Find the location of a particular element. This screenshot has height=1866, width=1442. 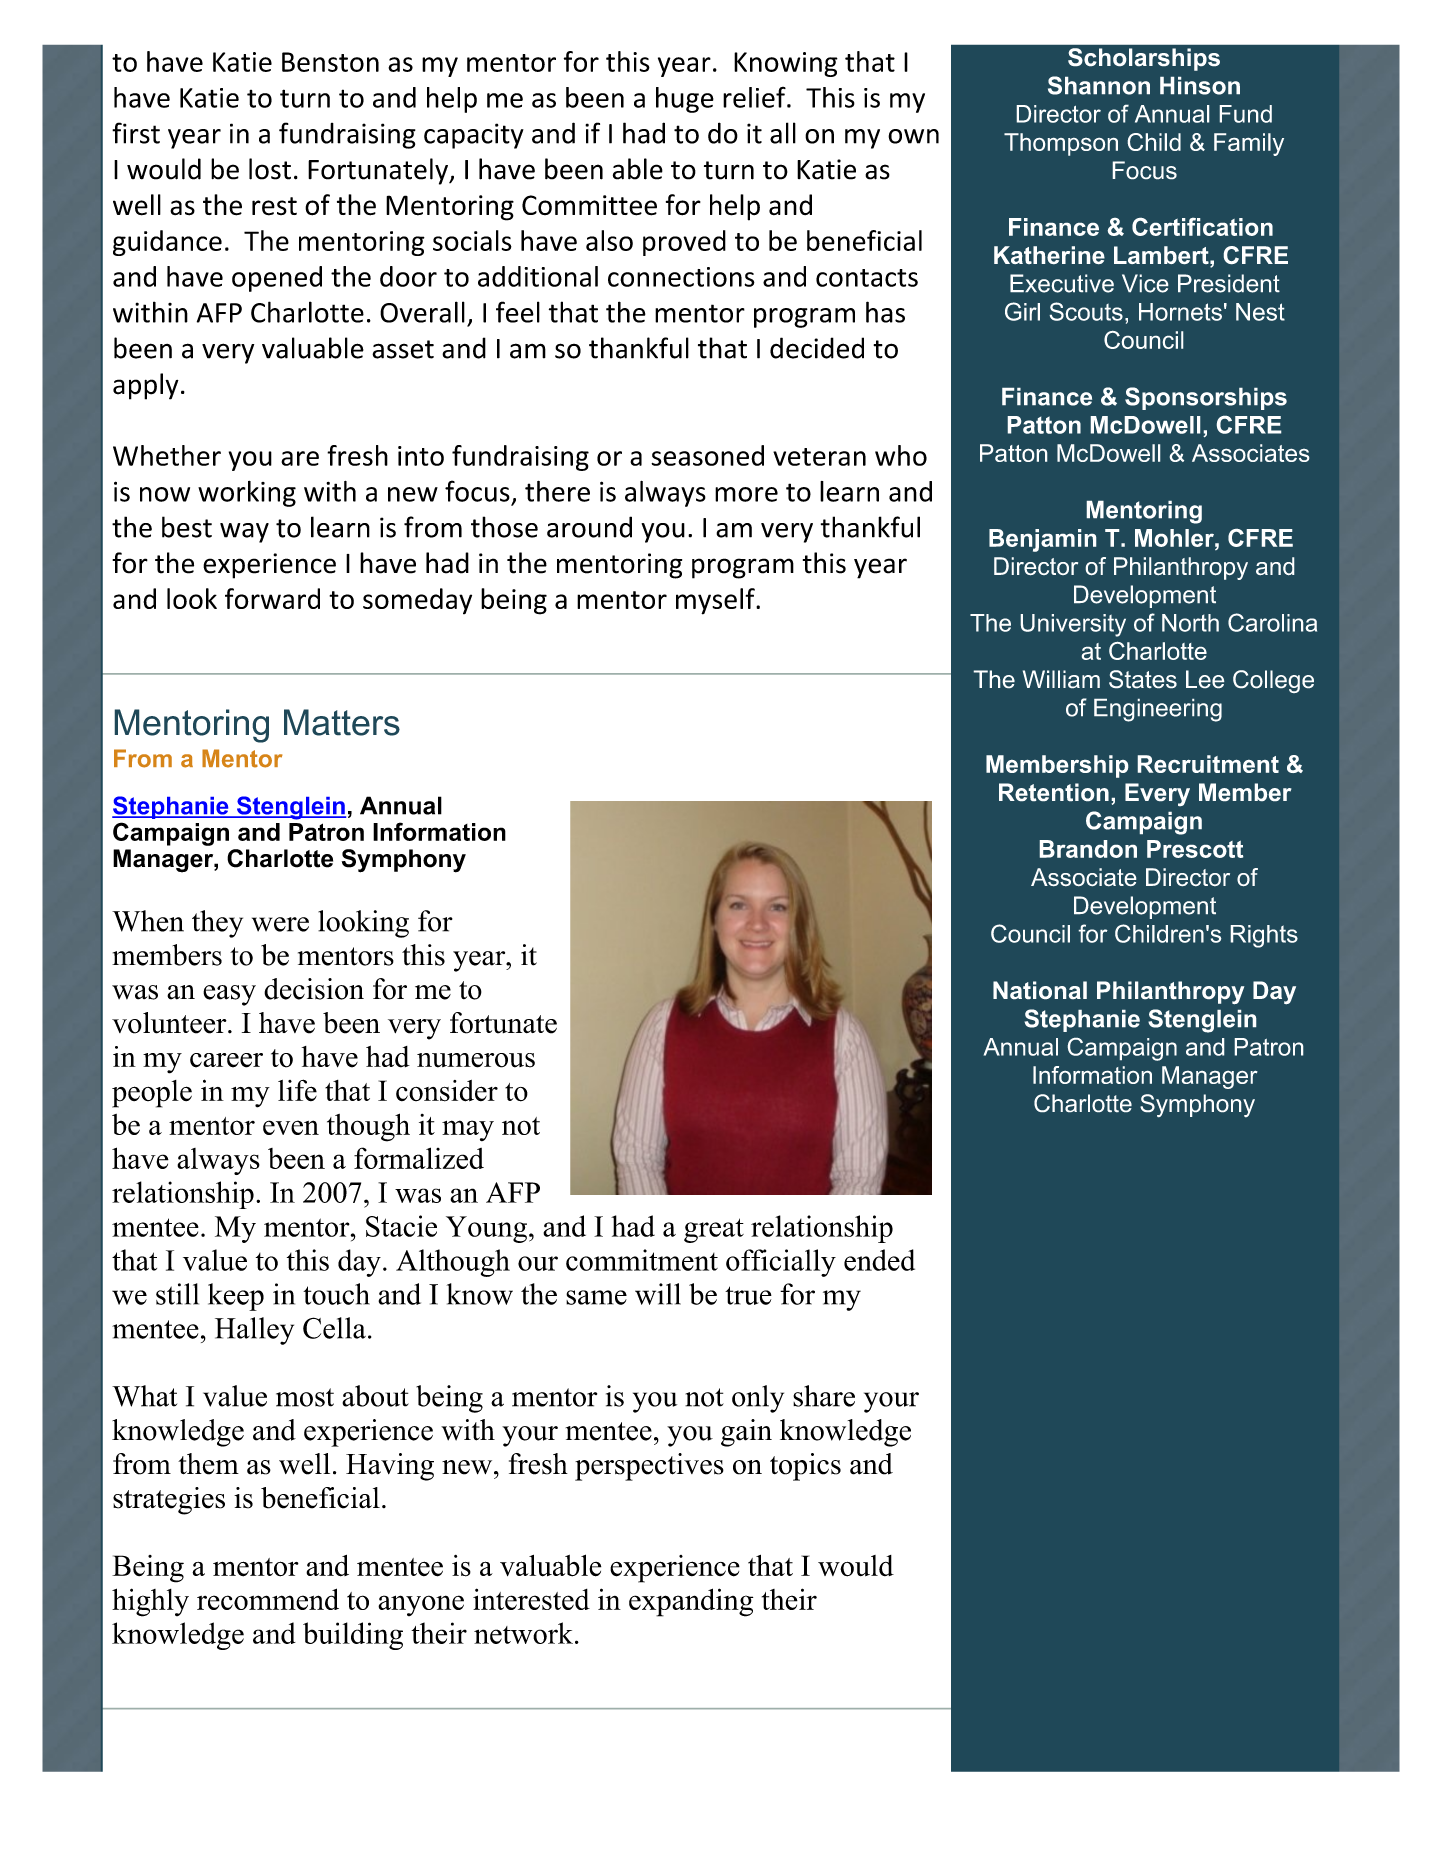

National is located at coordinates (1040, 990).
